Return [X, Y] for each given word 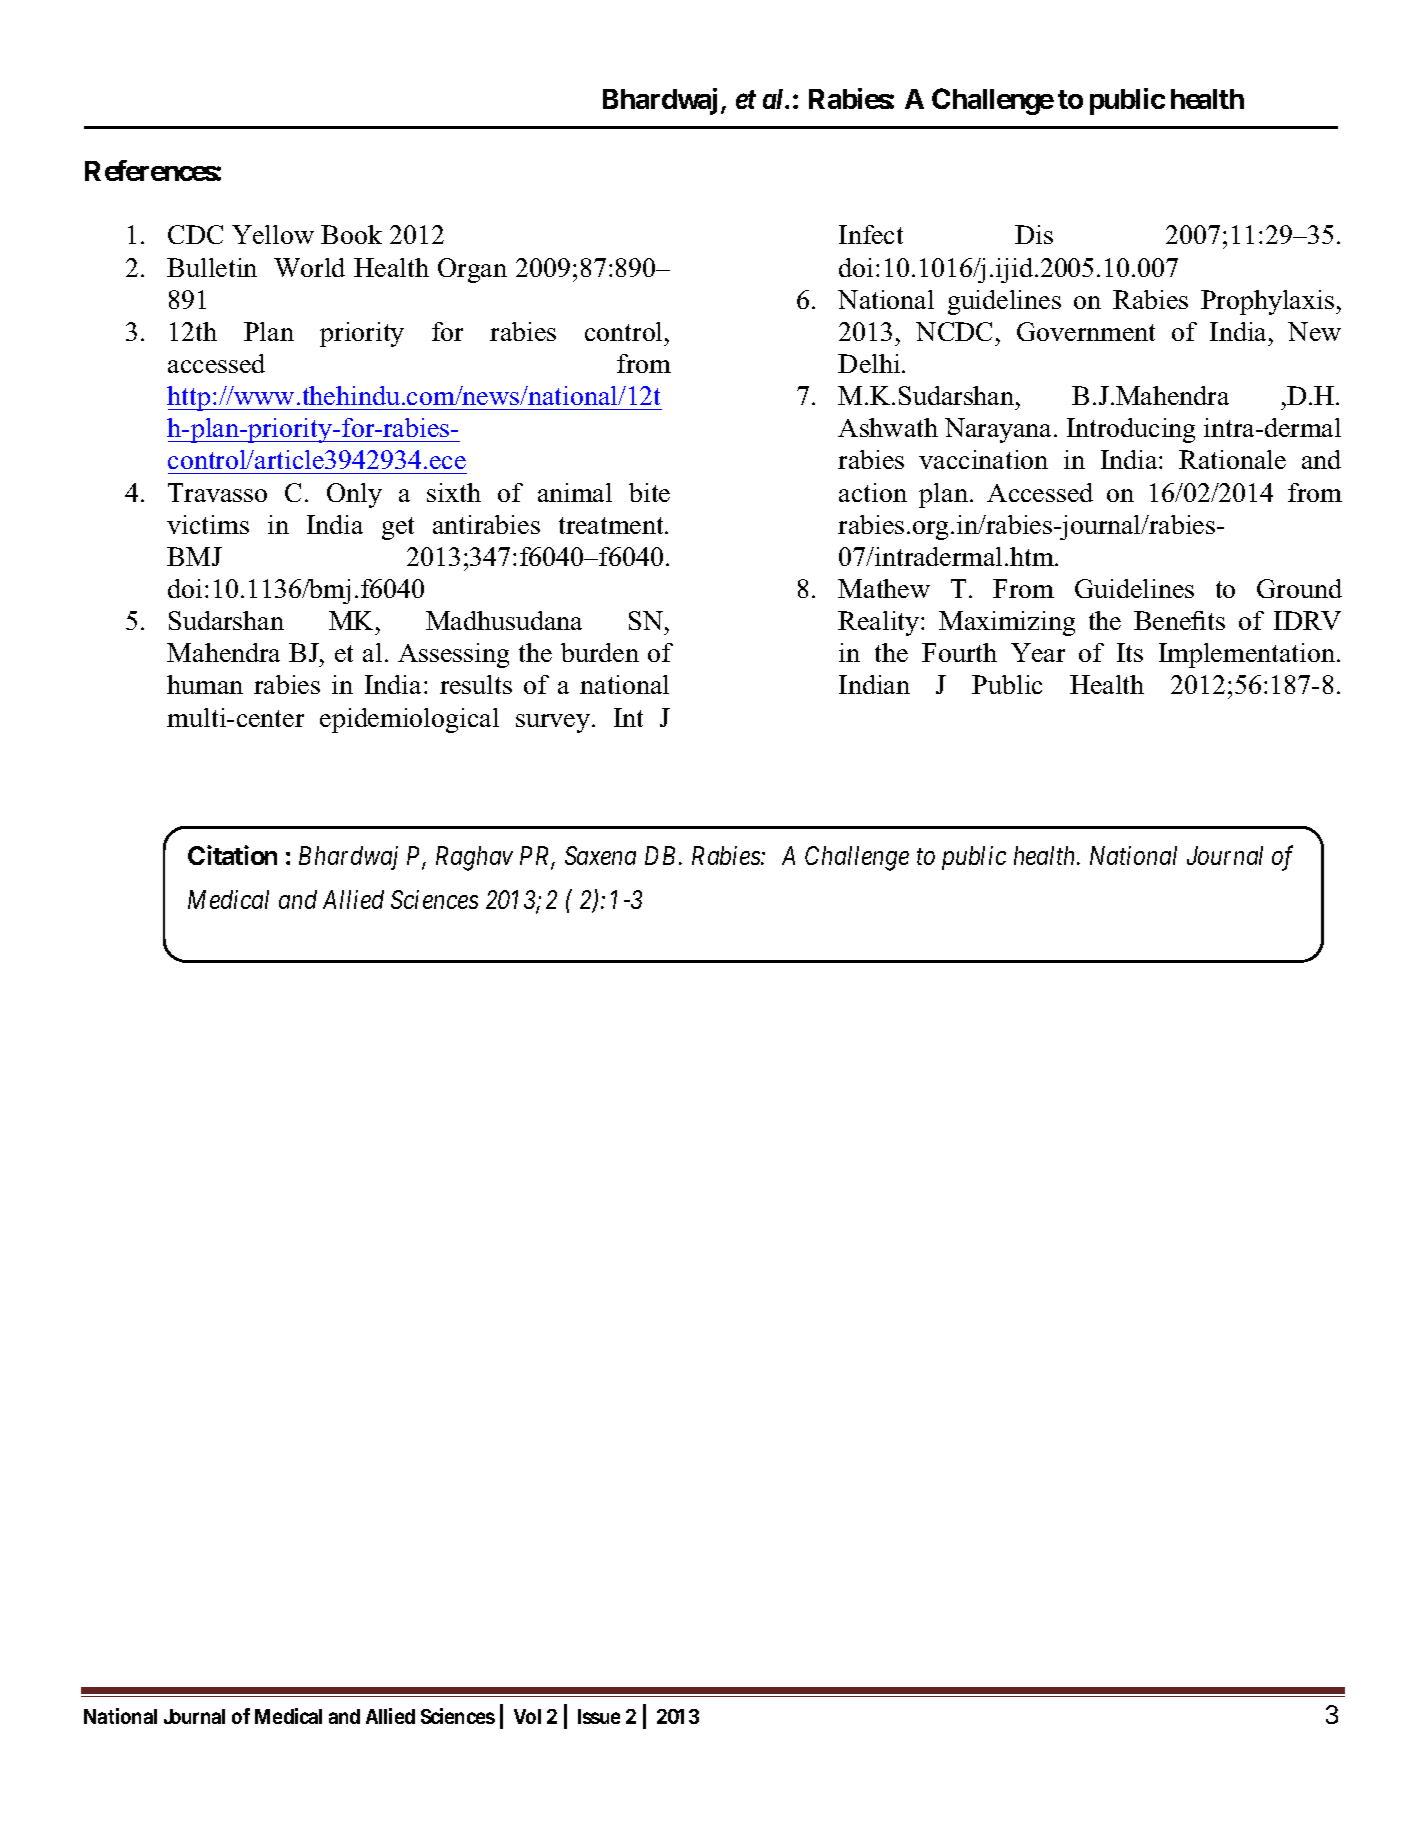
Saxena [600, 855]
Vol [527, 1716]
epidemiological [409, 720]
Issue [599, 1716]
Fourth [959, 652]
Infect [871, 234]
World [309, 267]
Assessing [453, 655]
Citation [232, 855]
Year [1038, 652]
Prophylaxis [1269, 302]
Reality [880, 623]
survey [554, 723]
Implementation [1248, 655]
